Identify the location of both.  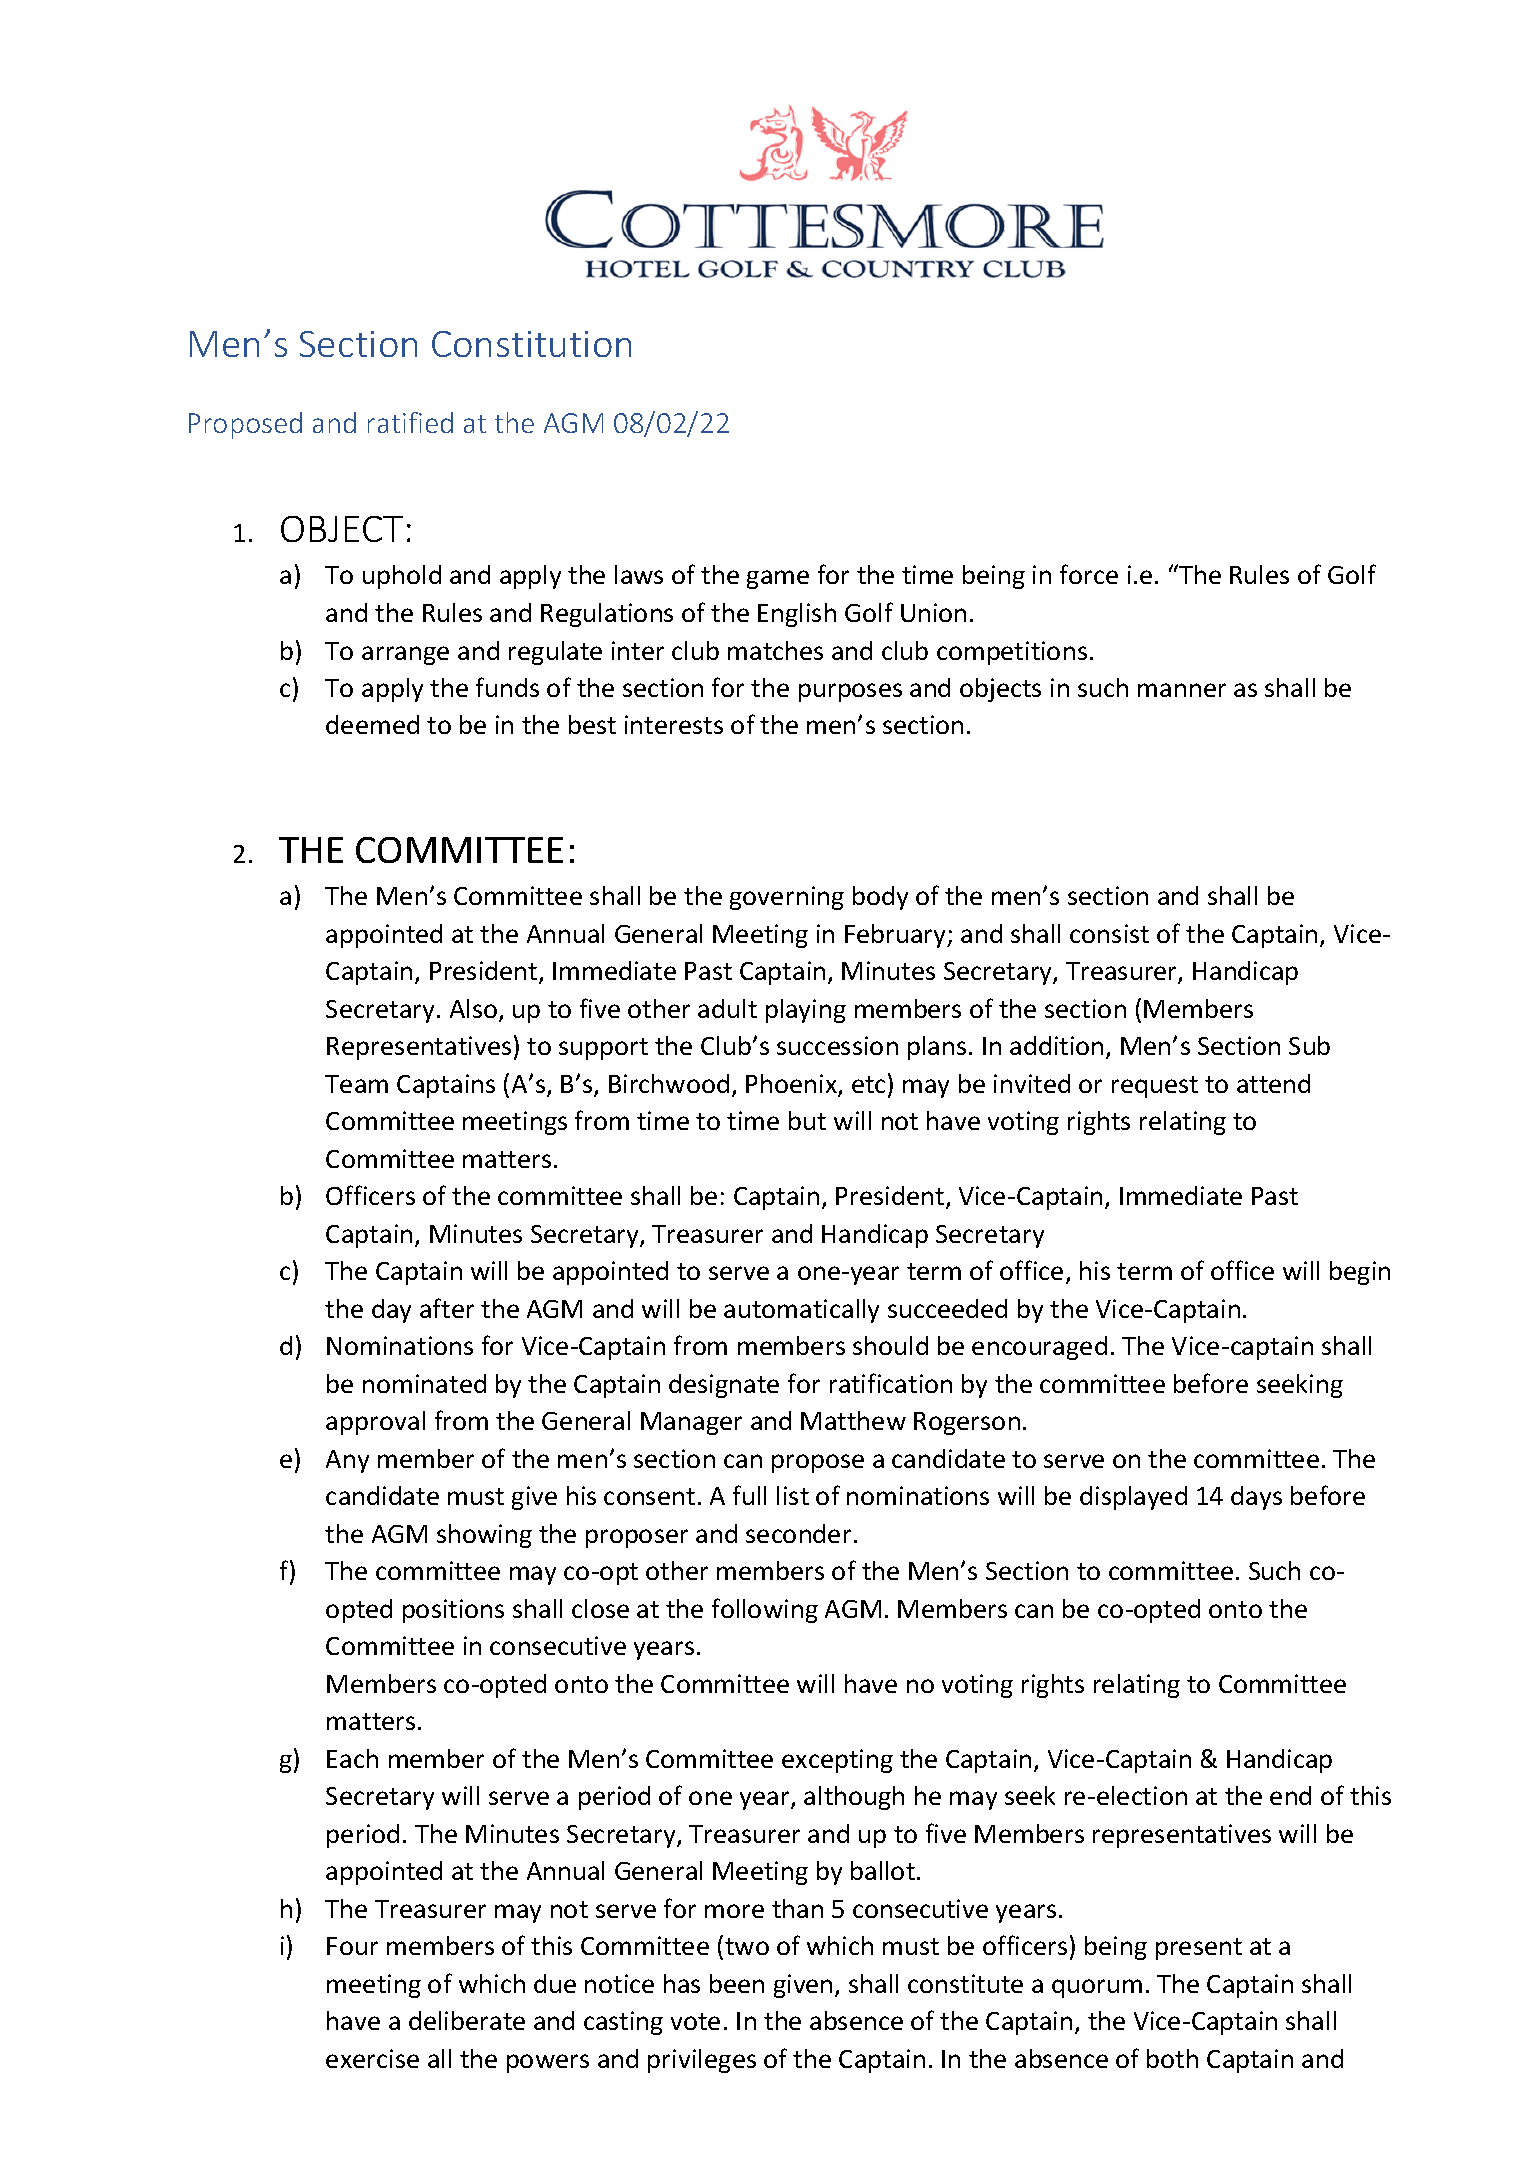
(1172, 2058).
